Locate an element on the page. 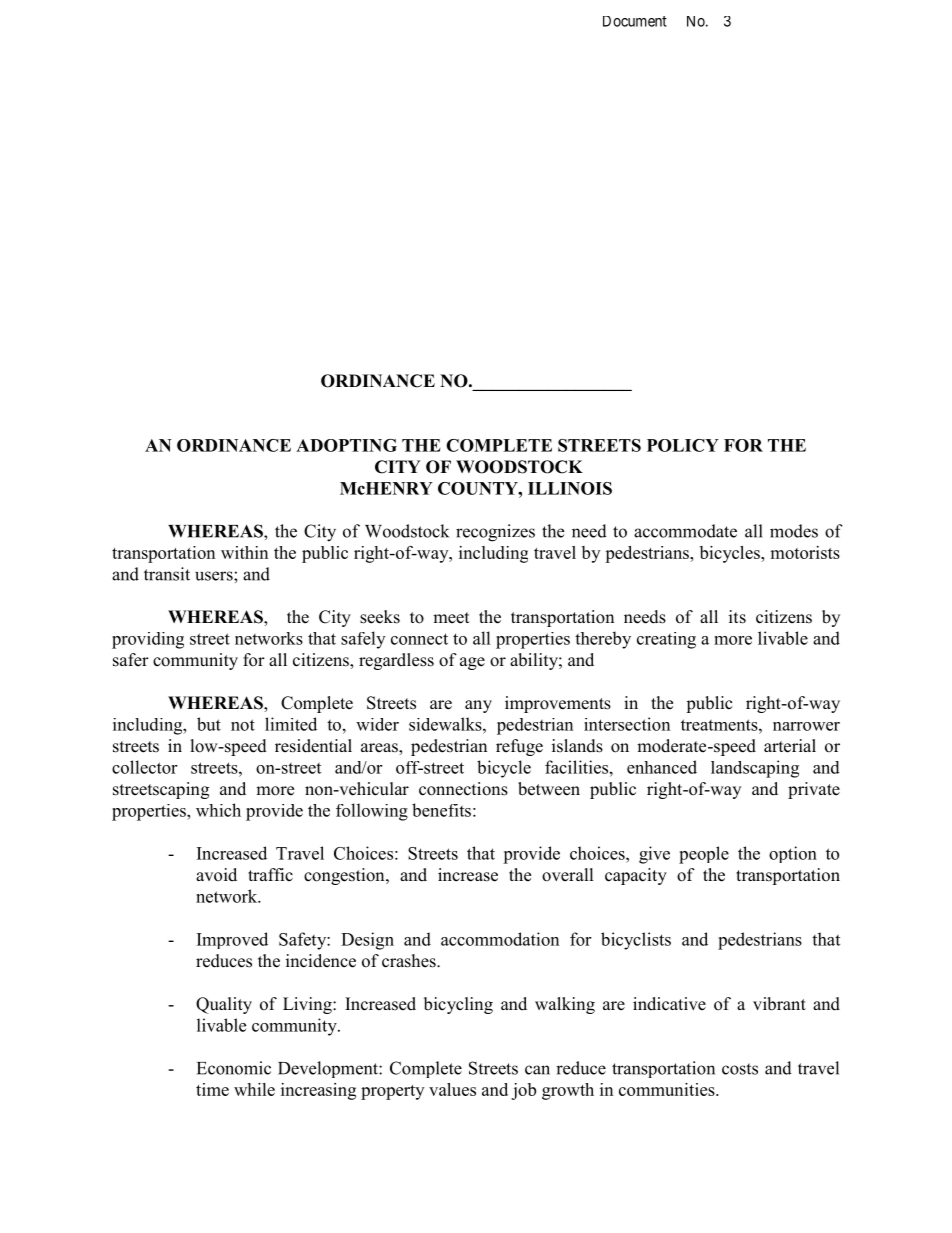 This image has width=952, height=1233. POLICY is located at coordinates (683, 445).
